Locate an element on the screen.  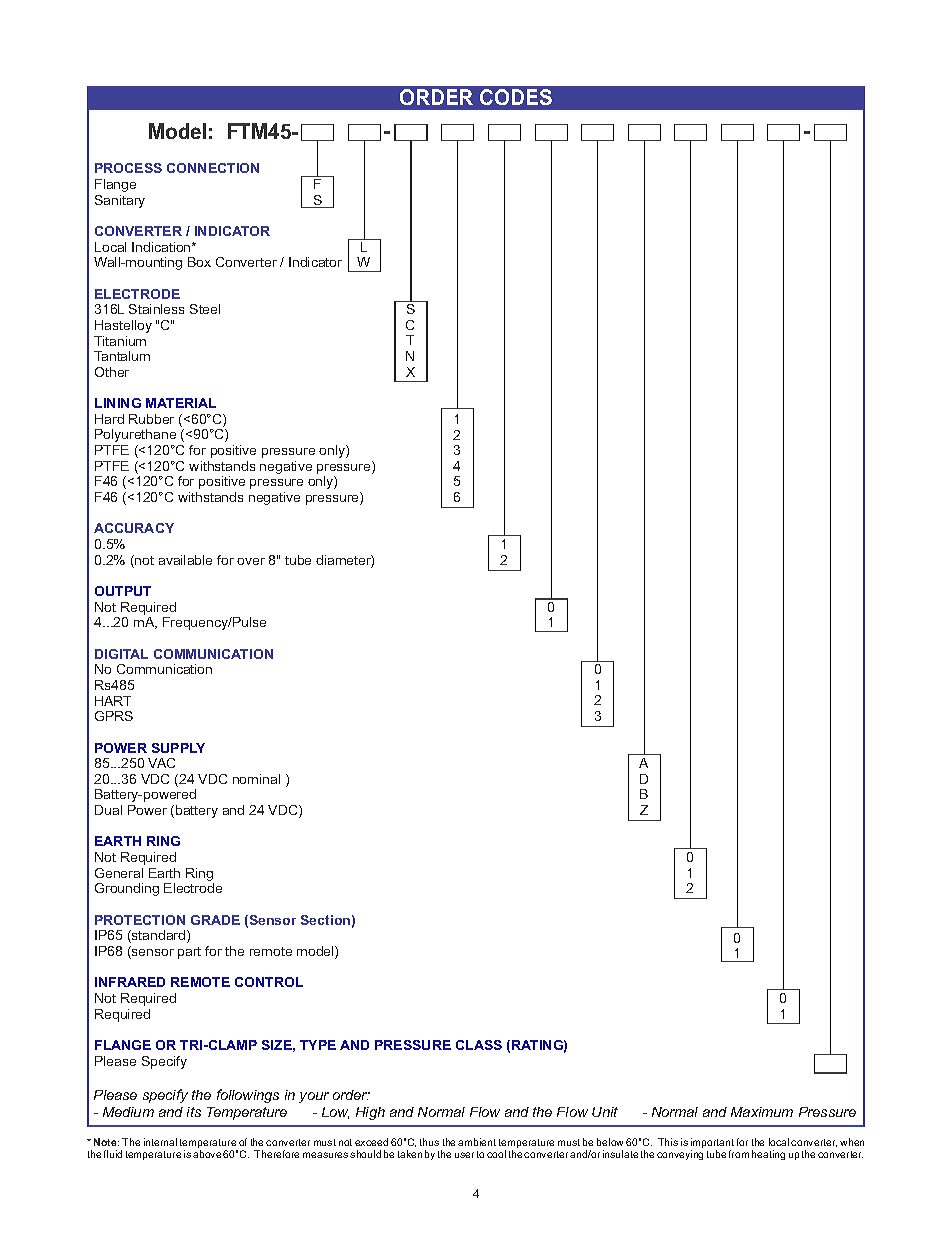
available is located at coordinates (185, 560).
